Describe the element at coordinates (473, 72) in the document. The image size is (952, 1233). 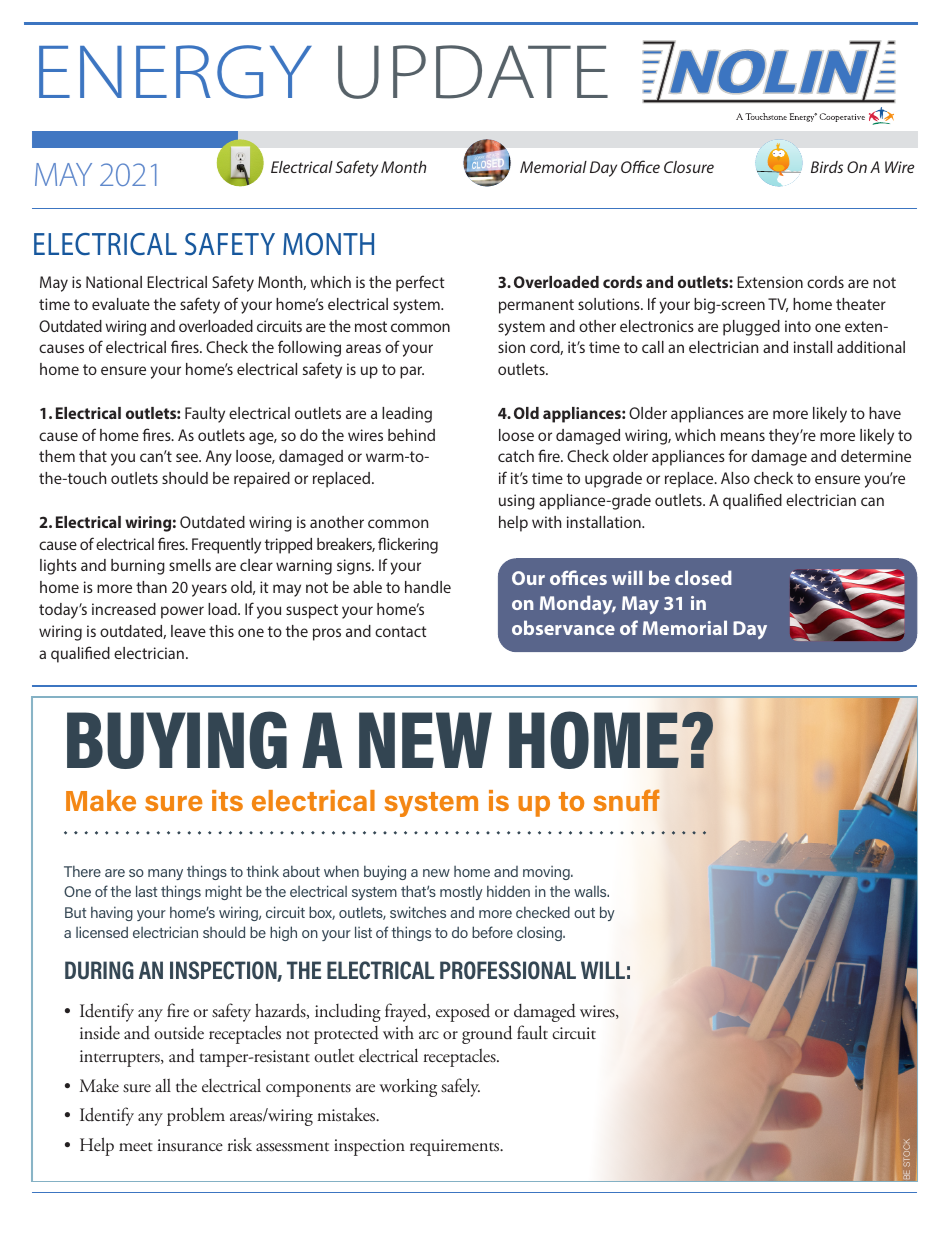
I see `UPDATE` at that location.
